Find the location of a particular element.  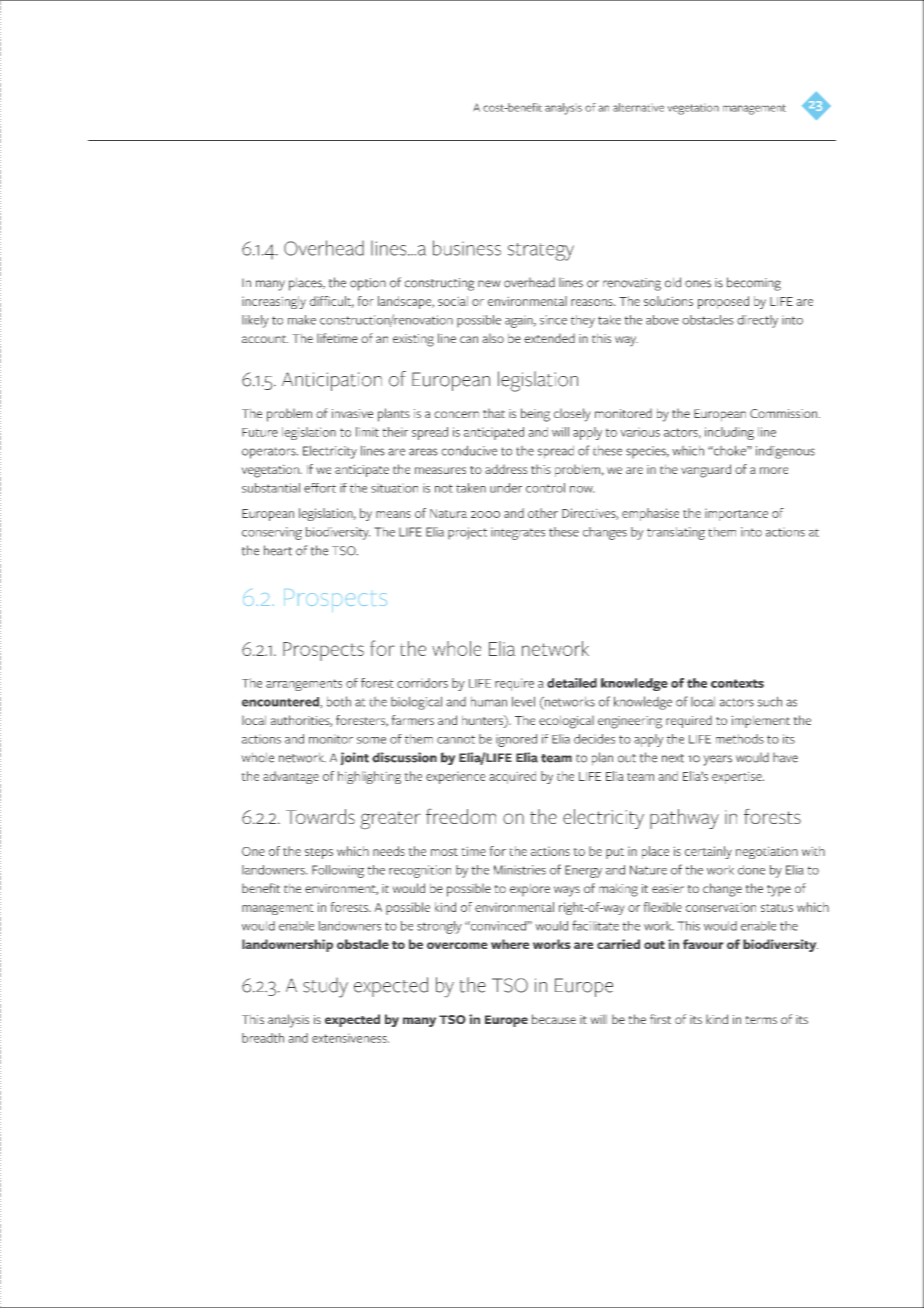

heart is located at coordinates (278, 550).
